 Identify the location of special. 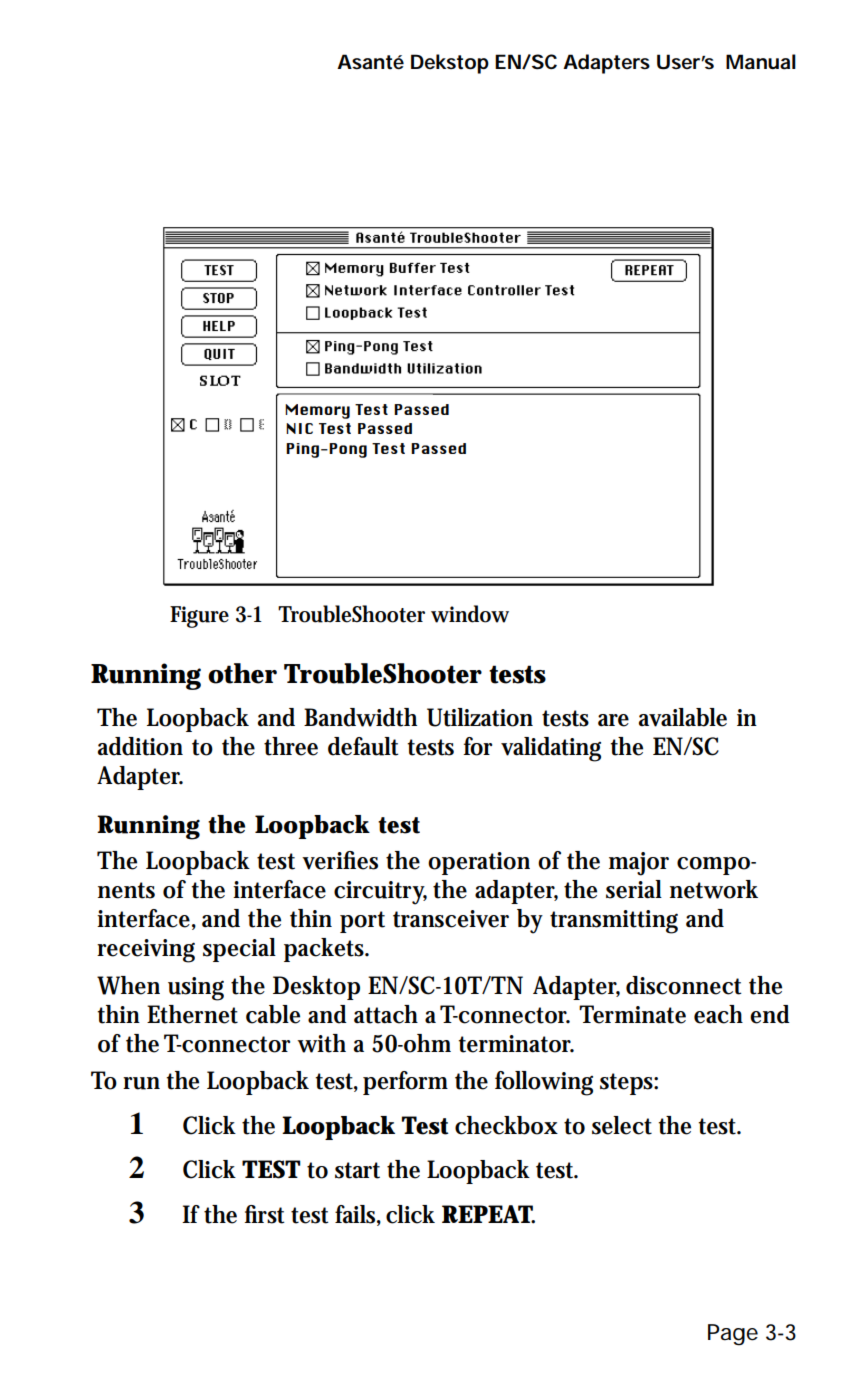
(239, 950).
